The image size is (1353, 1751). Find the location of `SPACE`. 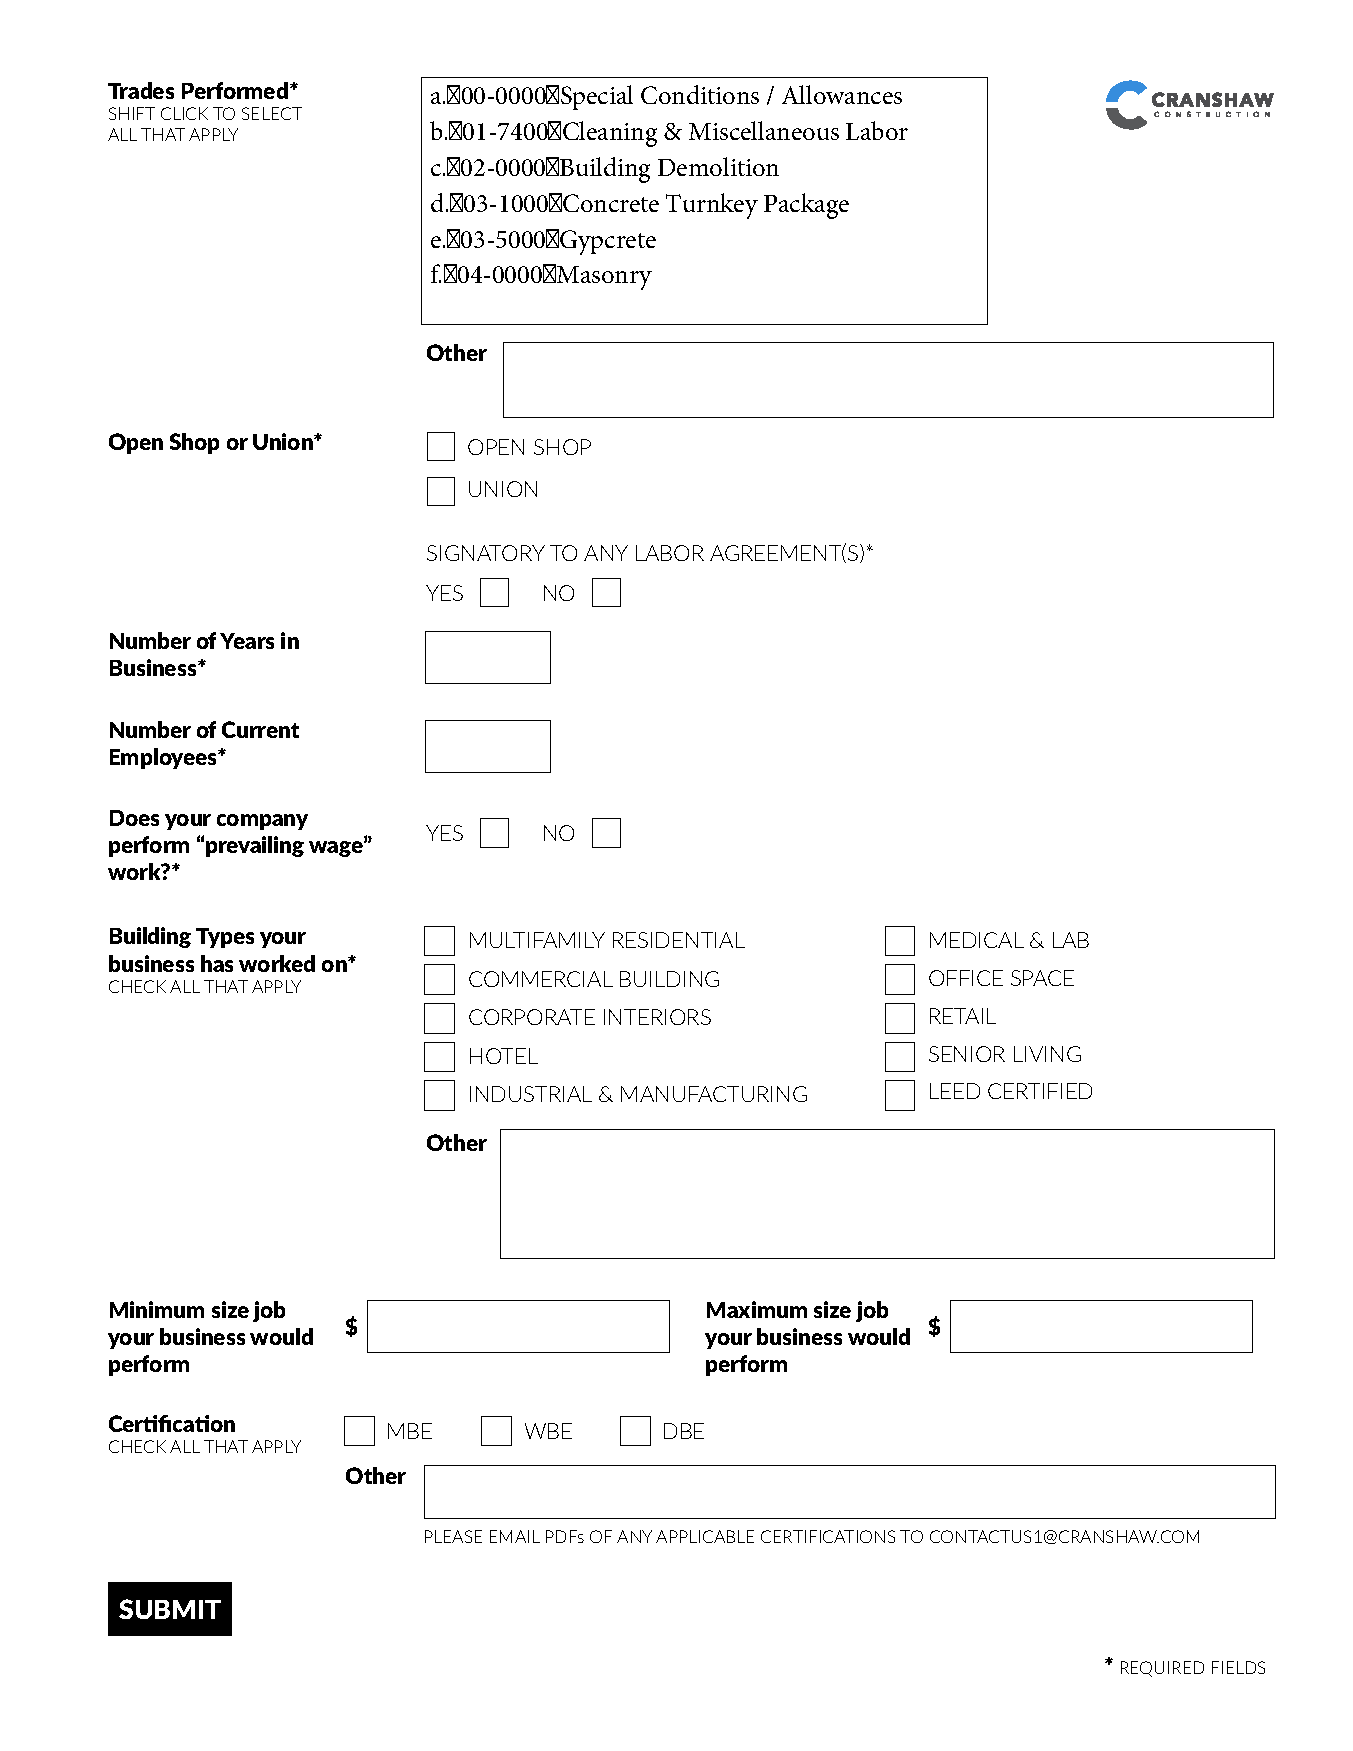

SPACE is located at coordinates (1042, 978).
